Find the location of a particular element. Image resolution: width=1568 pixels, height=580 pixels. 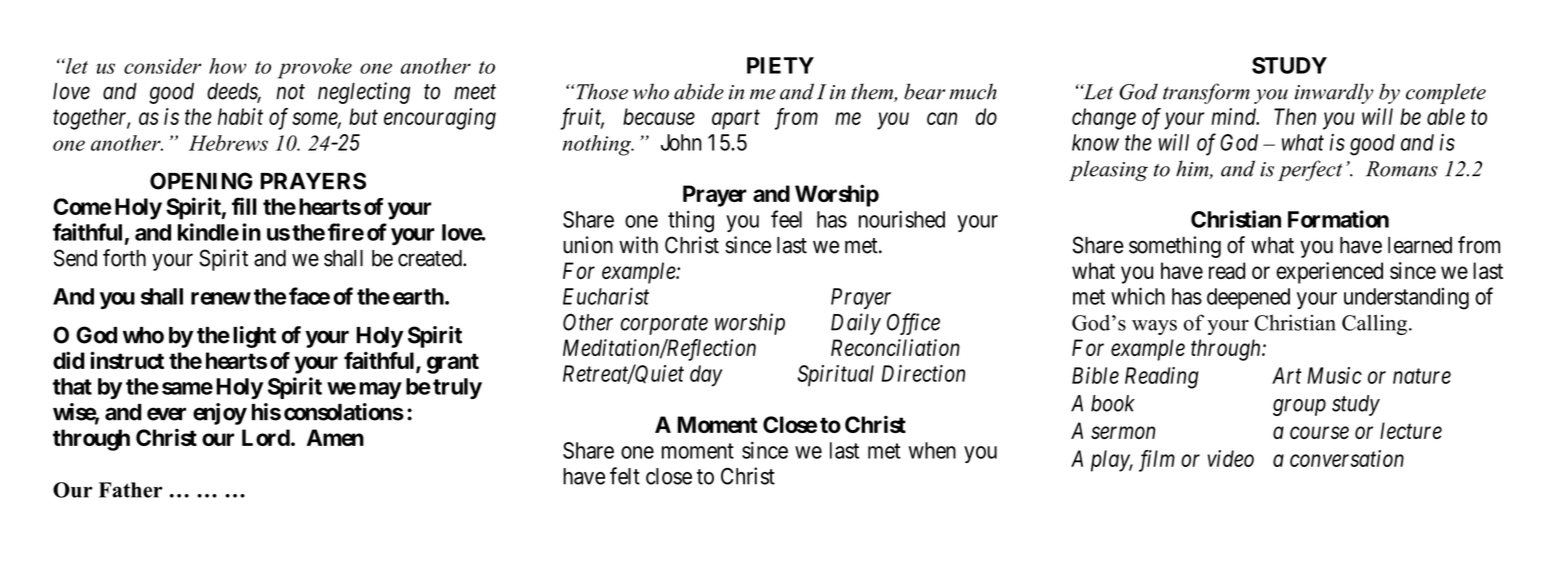

feel is located at coordinates (786, 219).
